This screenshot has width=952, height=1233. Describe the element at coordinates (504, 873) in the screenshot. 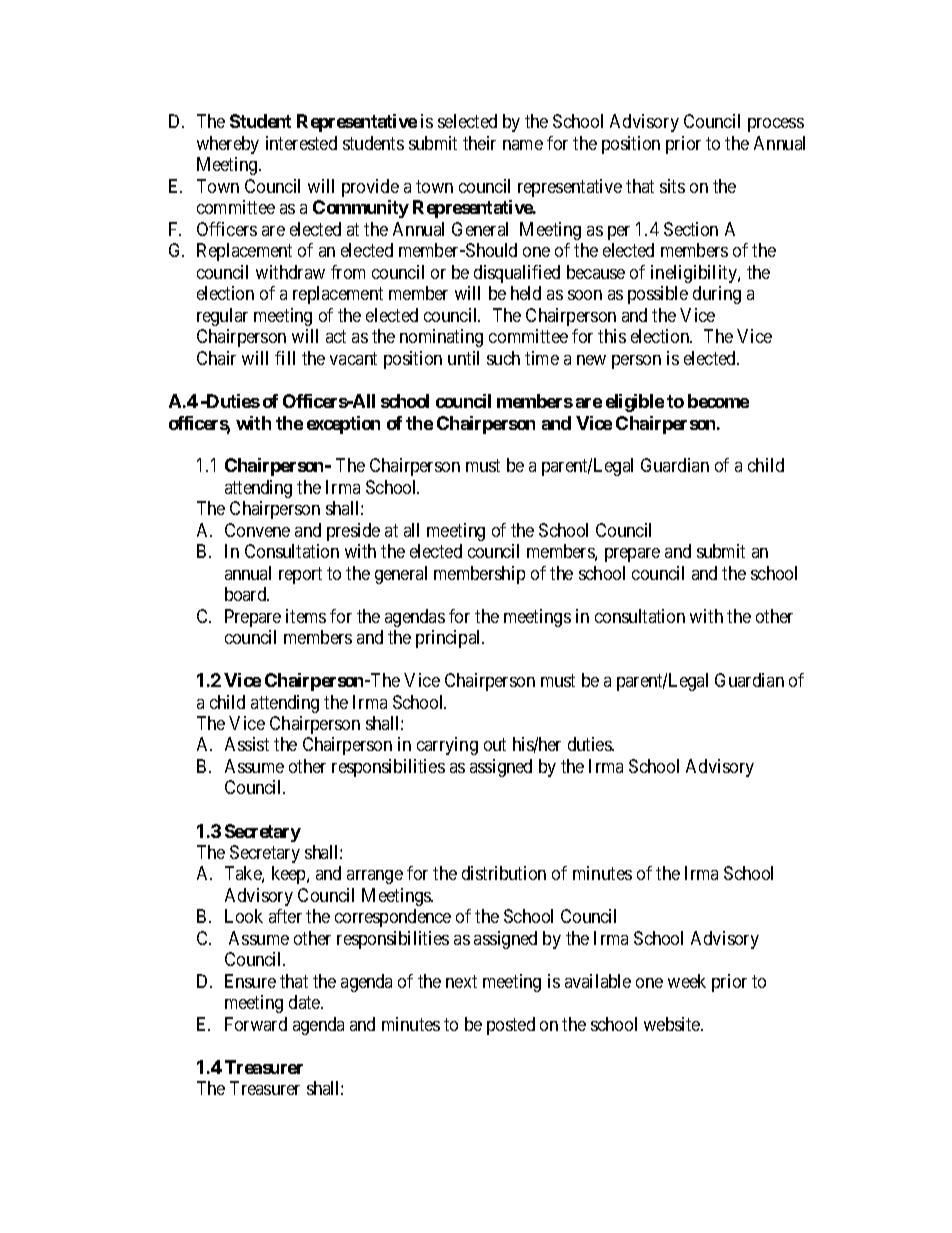

I see `distribution` at that location.
